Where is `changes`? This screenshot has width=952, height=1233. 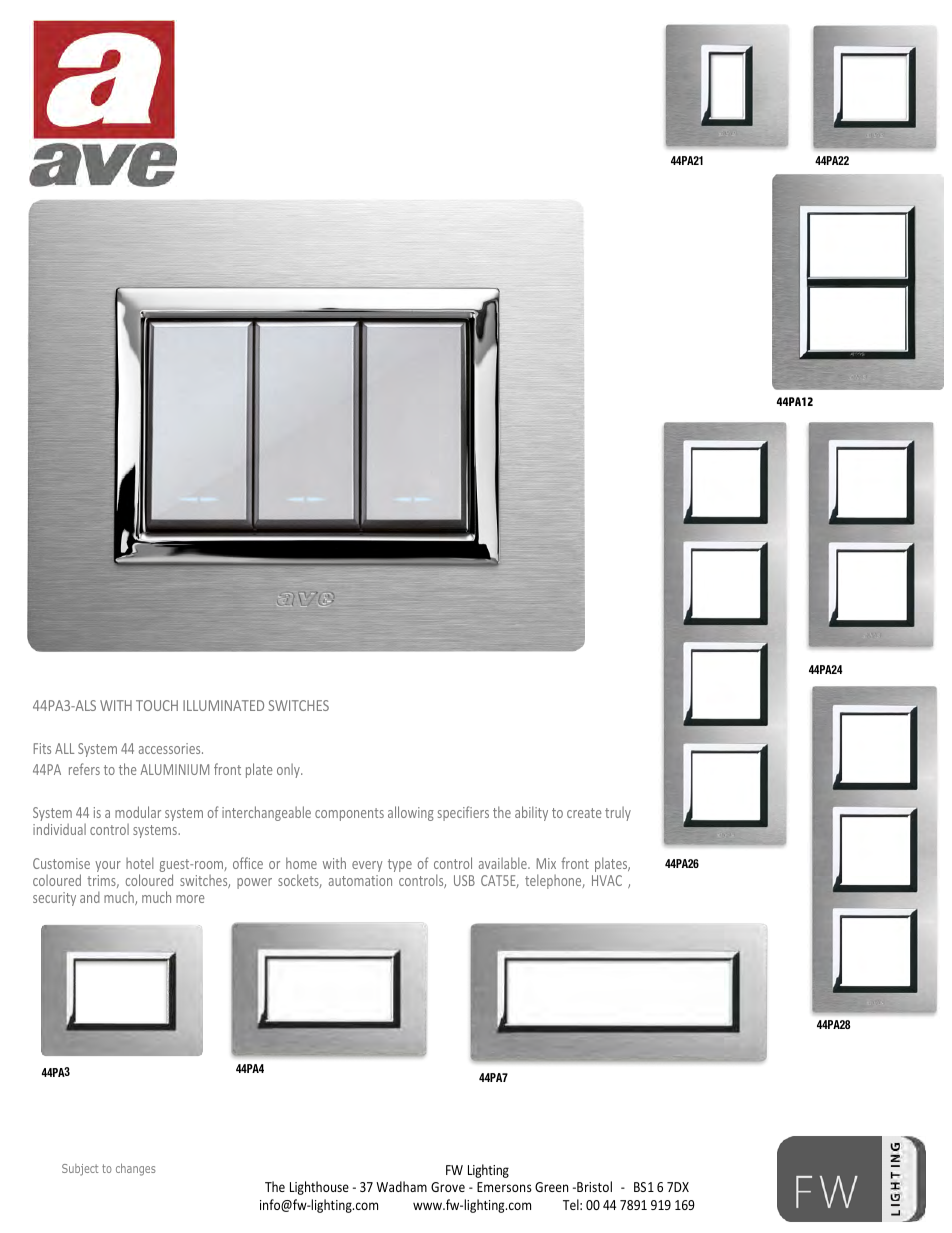
changes is located at coordinates (135, 1169).
